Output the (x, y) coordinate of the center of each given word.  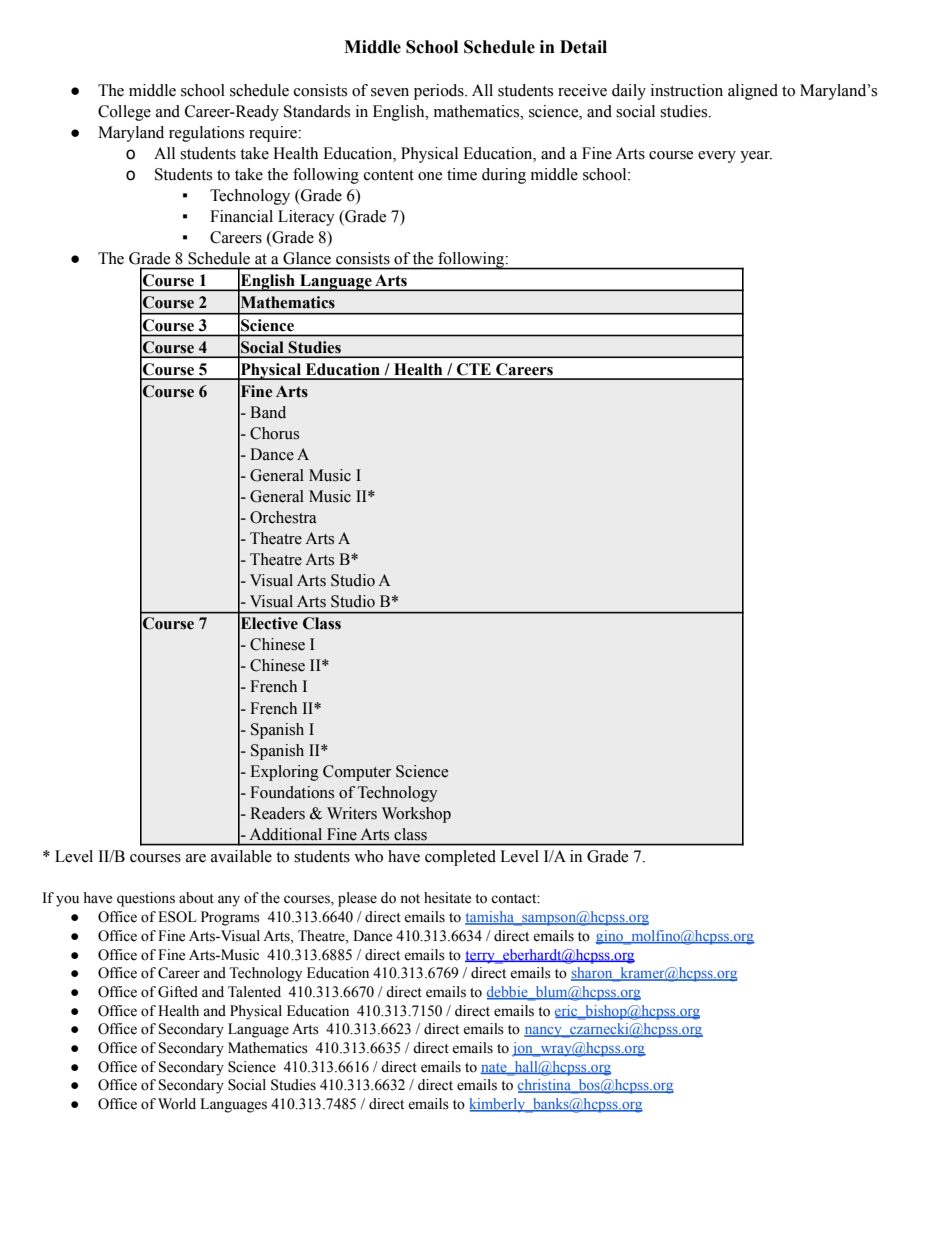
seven (390, 92)
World (177, 1104)
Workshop (416, 815)
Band (268, 412)
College (124, 113)
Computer (357, 773)
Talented (254, 992)
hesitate (447, 898)
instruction (687, 90)
